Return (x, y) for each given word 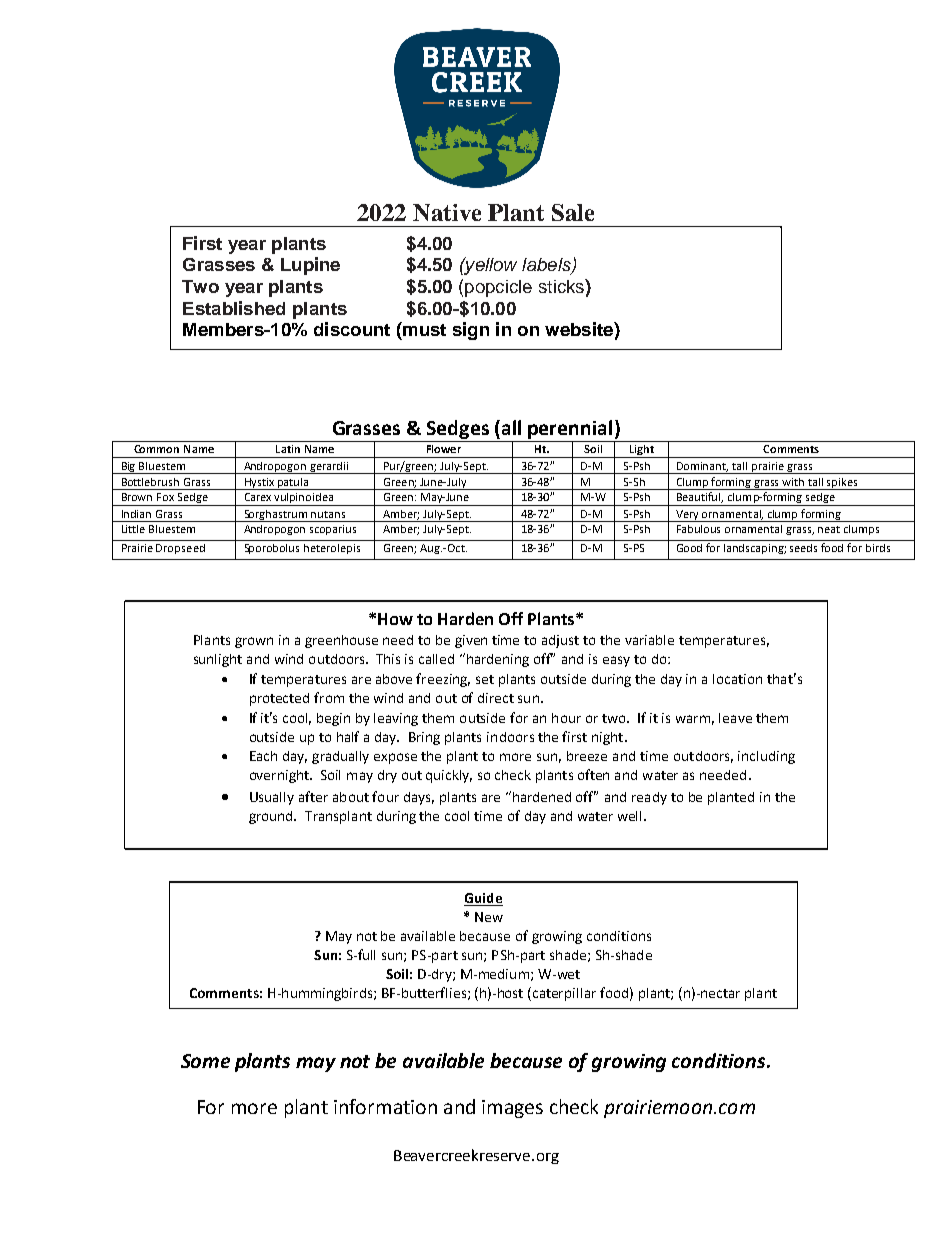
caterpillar (564, 994)
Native (447, 212)
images (512, 1109)
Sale (573, 212)
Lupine (310, 266)
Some (205, 1061)
